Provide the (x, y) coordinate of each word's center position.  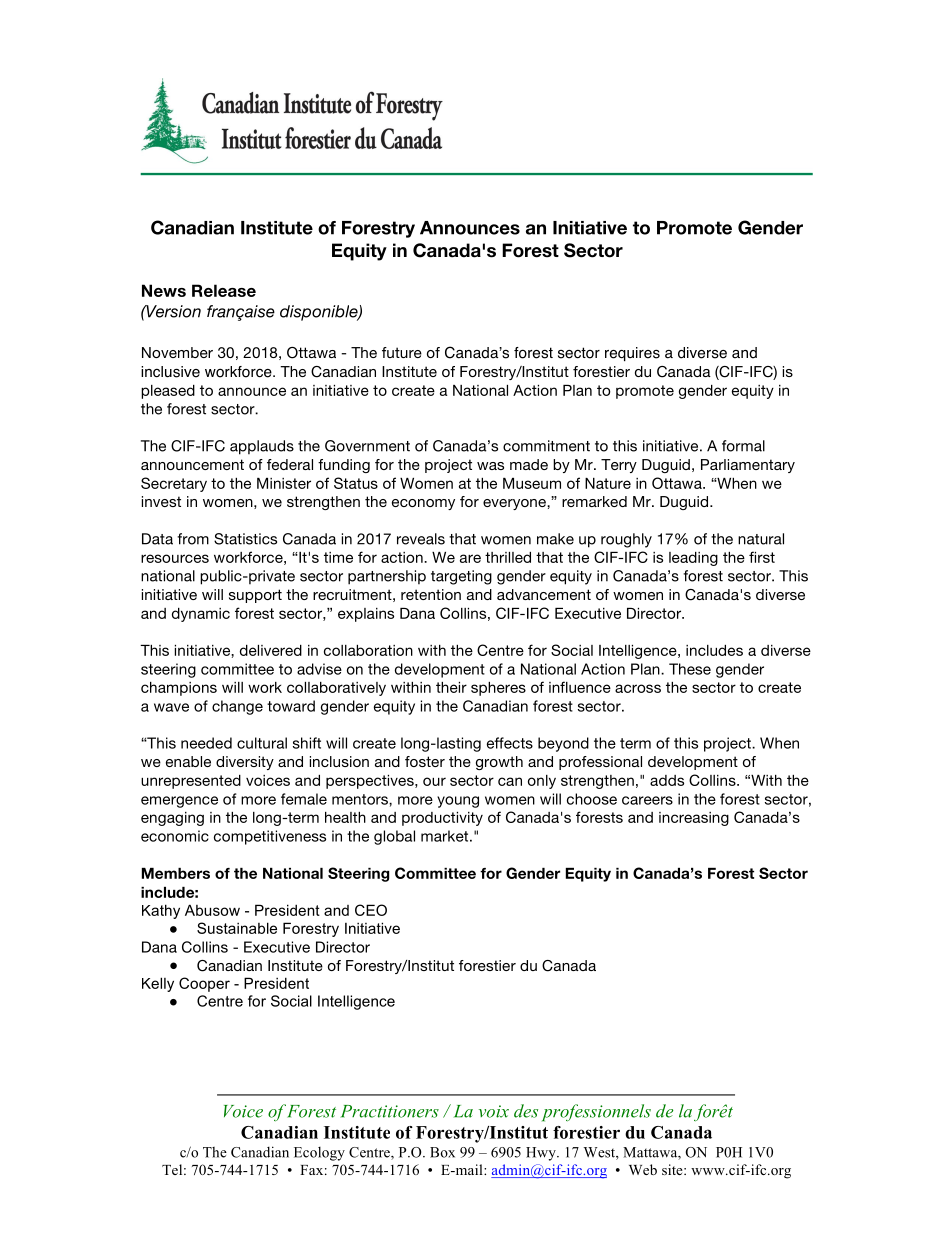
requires (632, 354)
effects (510, 743)
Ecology (319, 1154)
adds (667, 780)
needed (206, 743)
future (402, 352)
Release (224, 290)
